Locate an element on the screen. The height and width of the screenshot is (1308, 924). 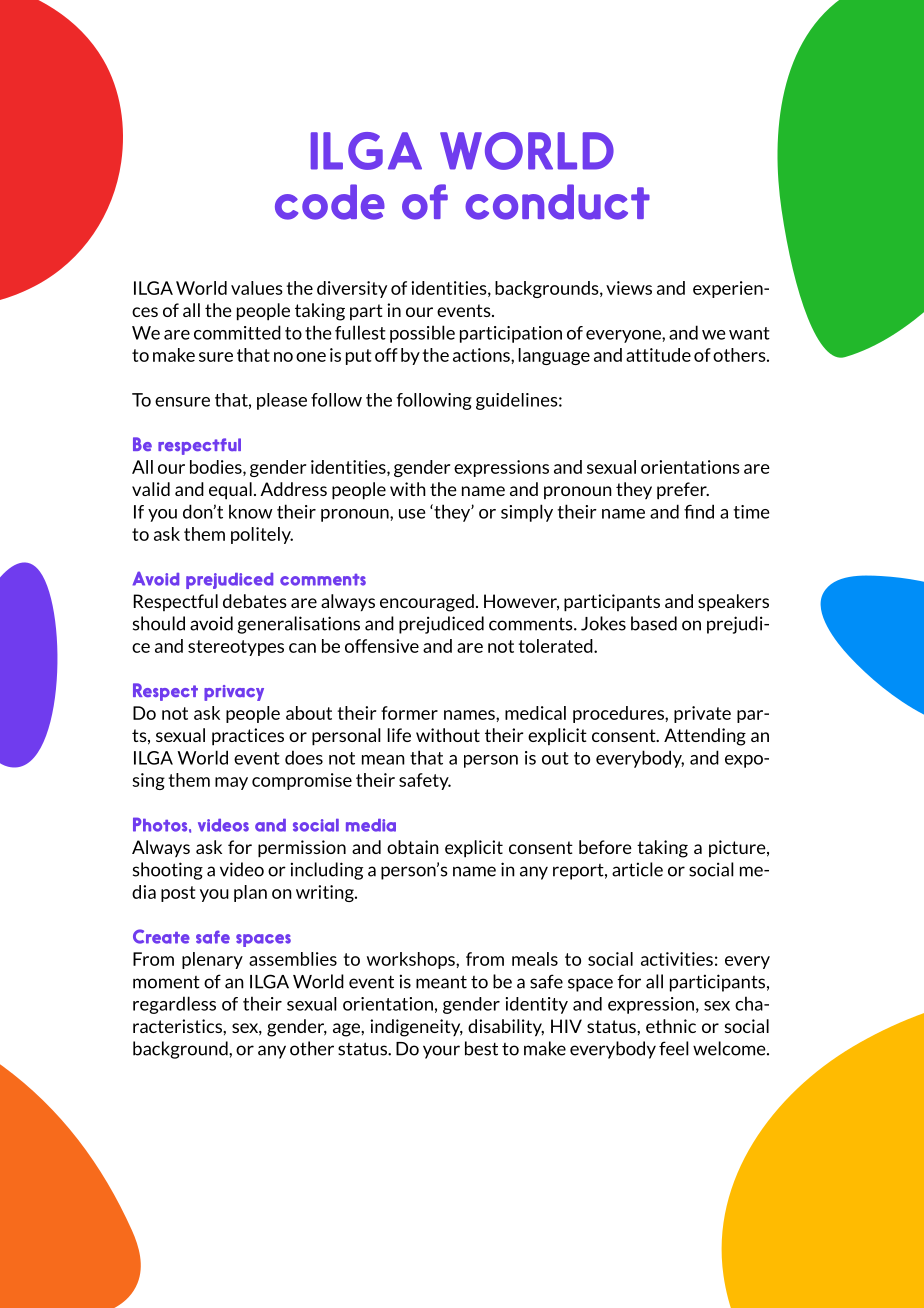
use is located at coordinates (412, 514).
